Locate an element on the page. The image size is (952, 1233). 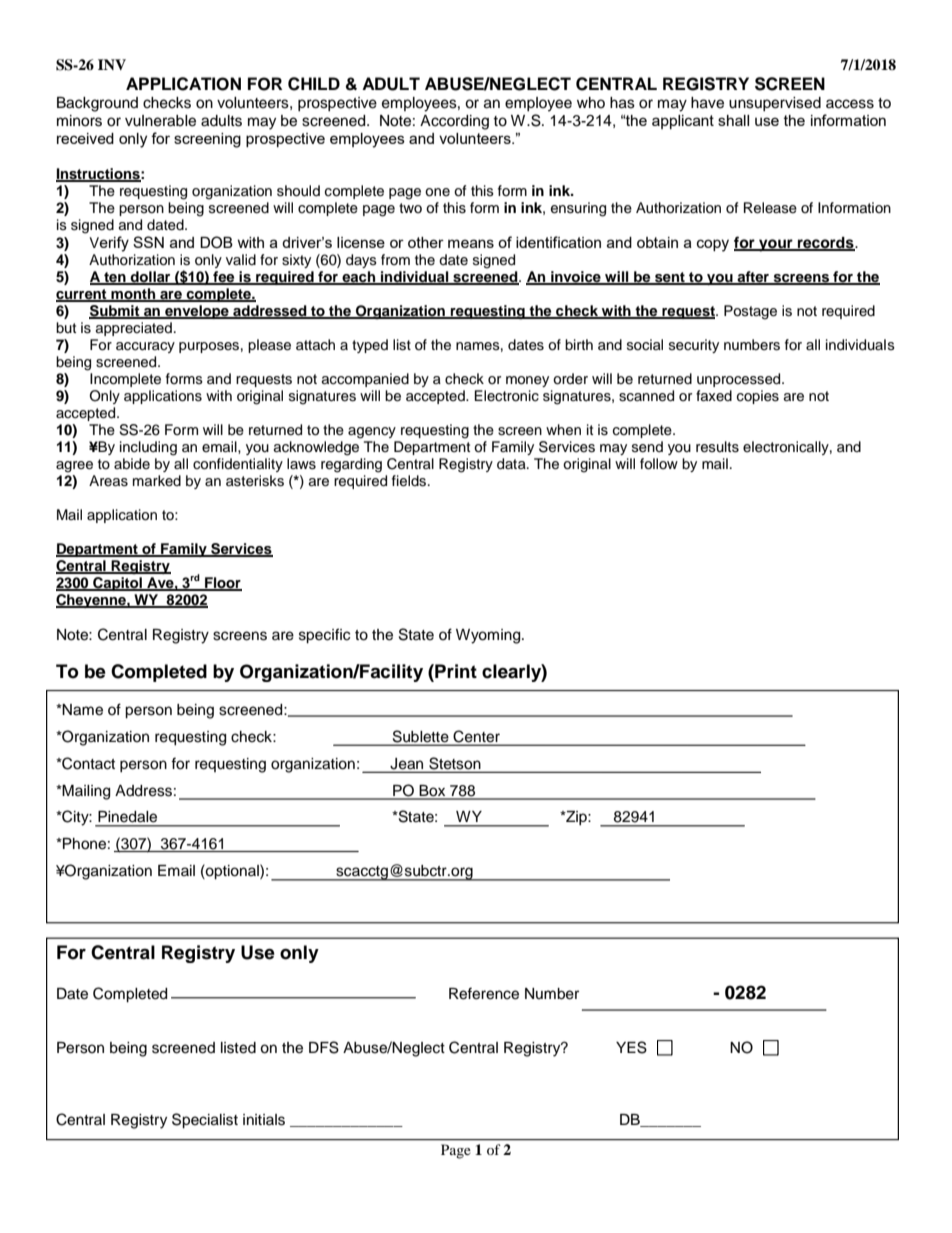
vulnerable is located at coordinates (160, 121).
